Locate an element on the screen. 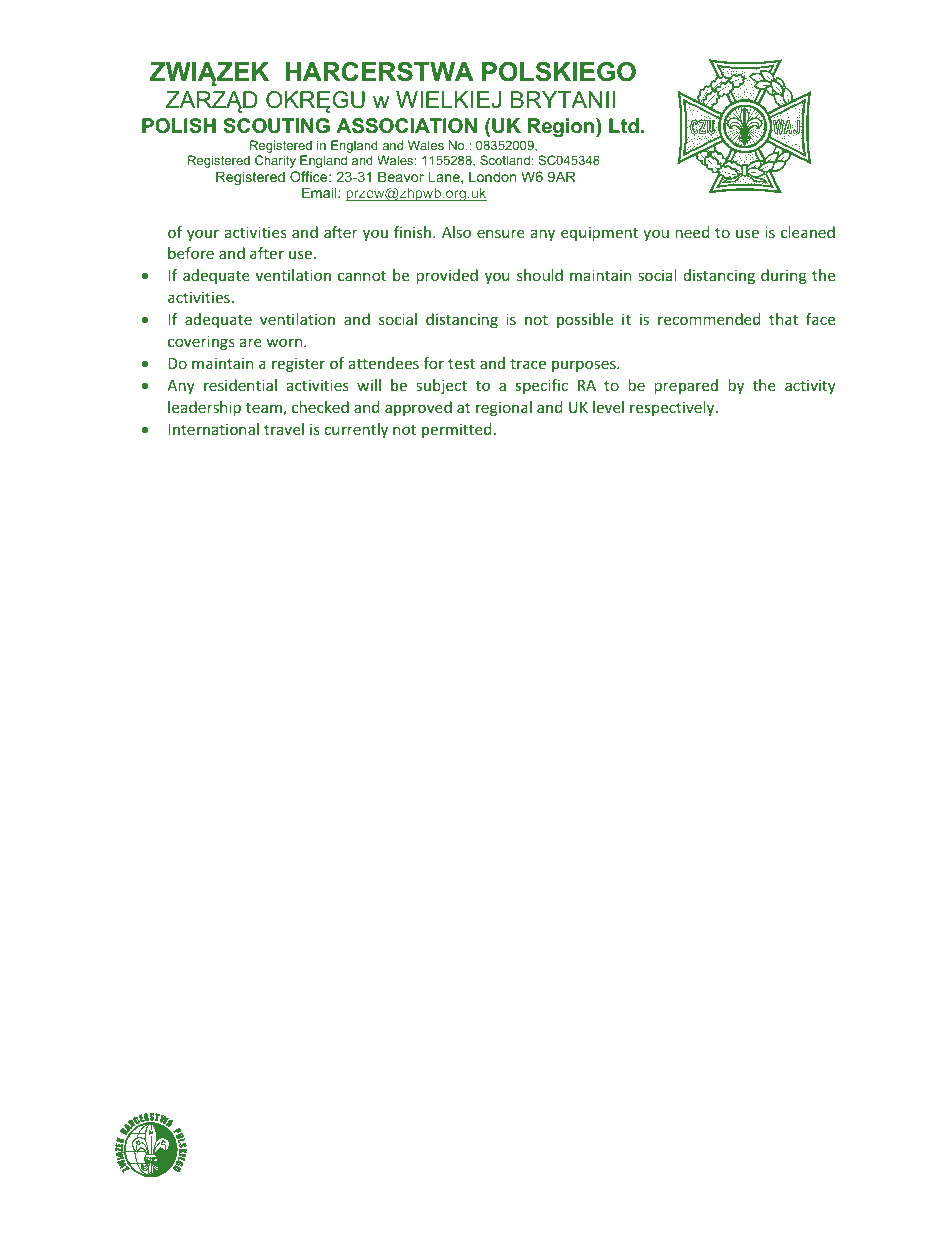 Image resolution: width=952 pixels, height=1233 pixels. SCOUTING is located at coordinates (276, 126).
